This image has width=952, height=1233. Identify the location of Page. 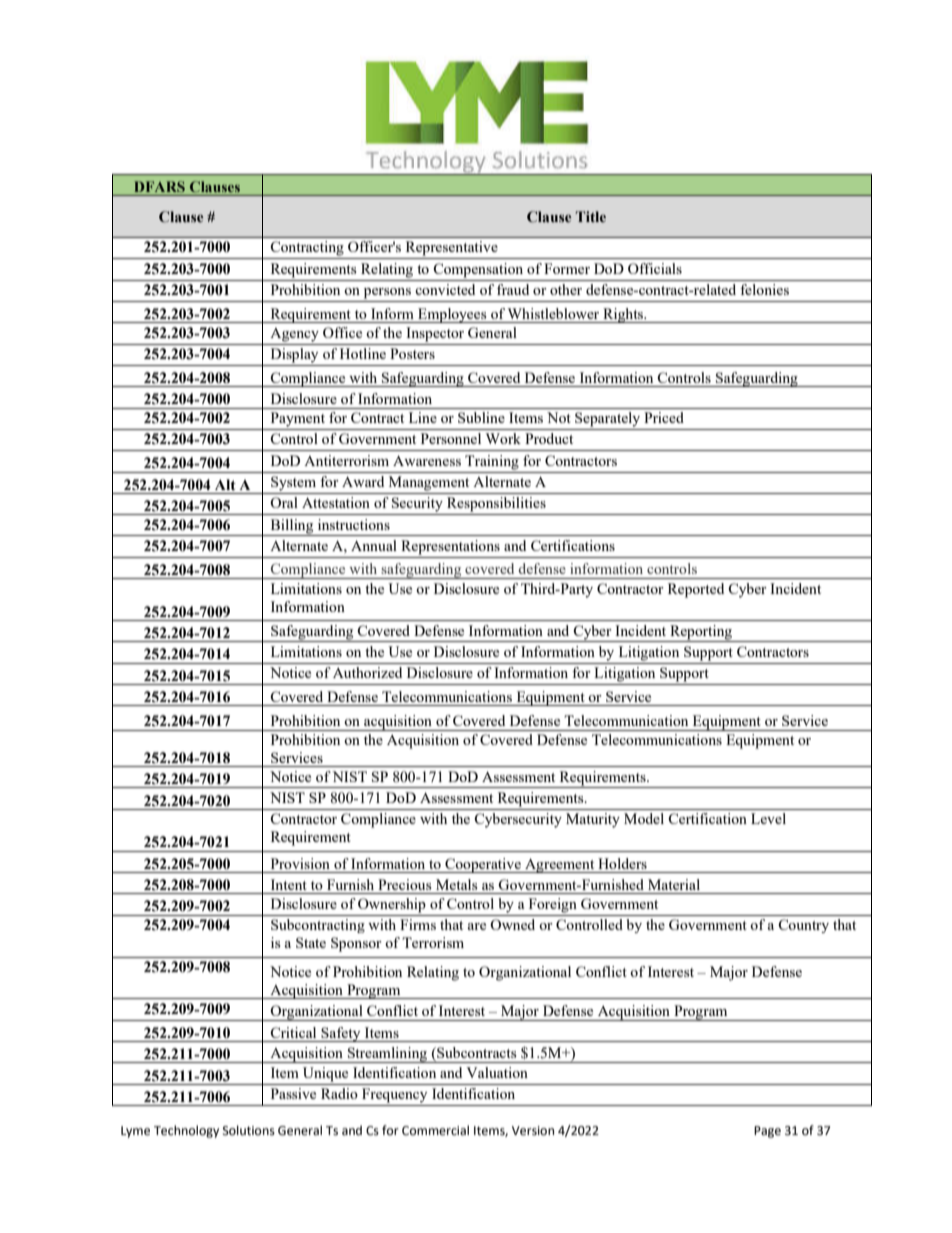
(767, 1132).
